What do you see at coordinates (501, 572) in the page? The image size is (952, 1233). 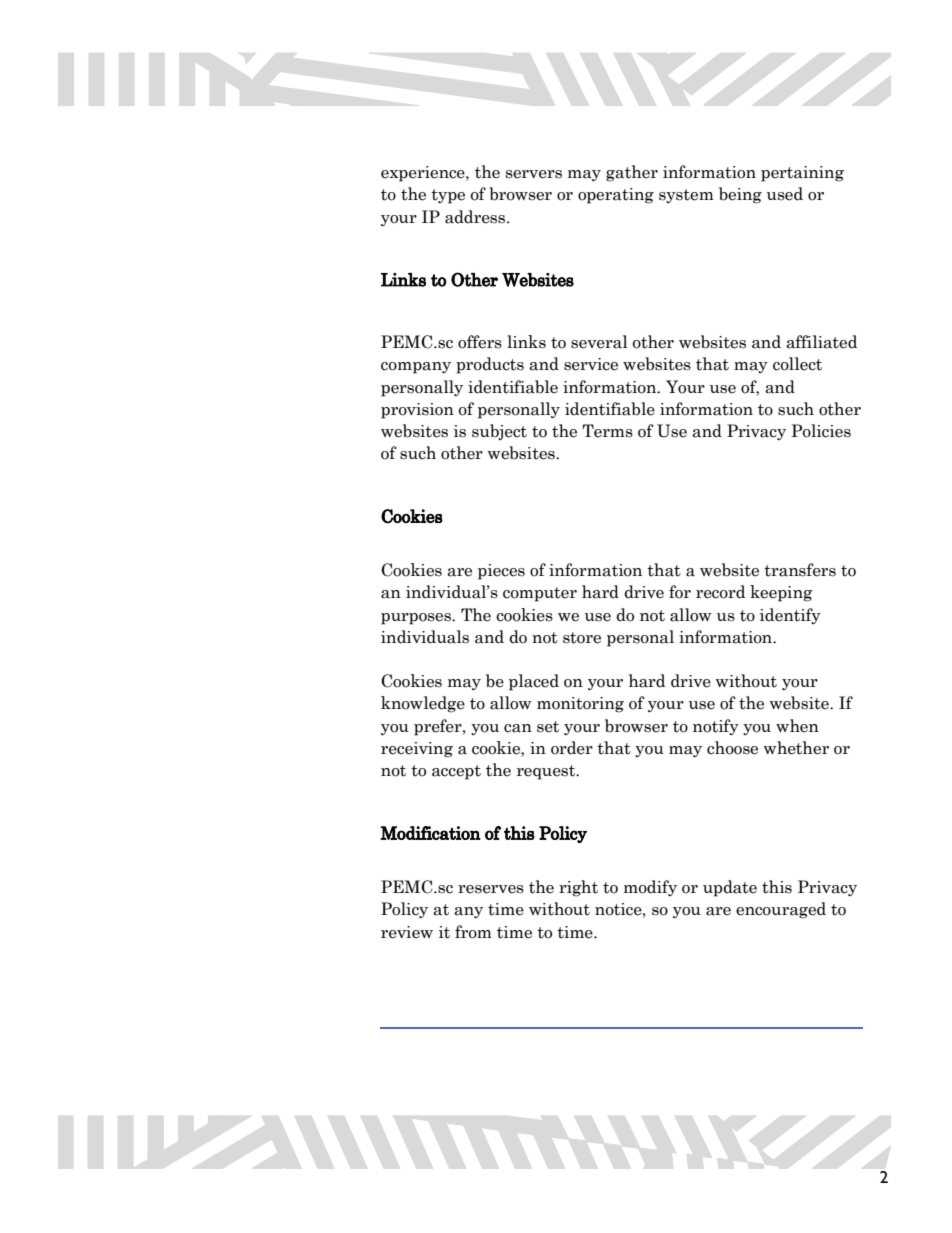 I see `pieces` at bounding box center [501, 572].
